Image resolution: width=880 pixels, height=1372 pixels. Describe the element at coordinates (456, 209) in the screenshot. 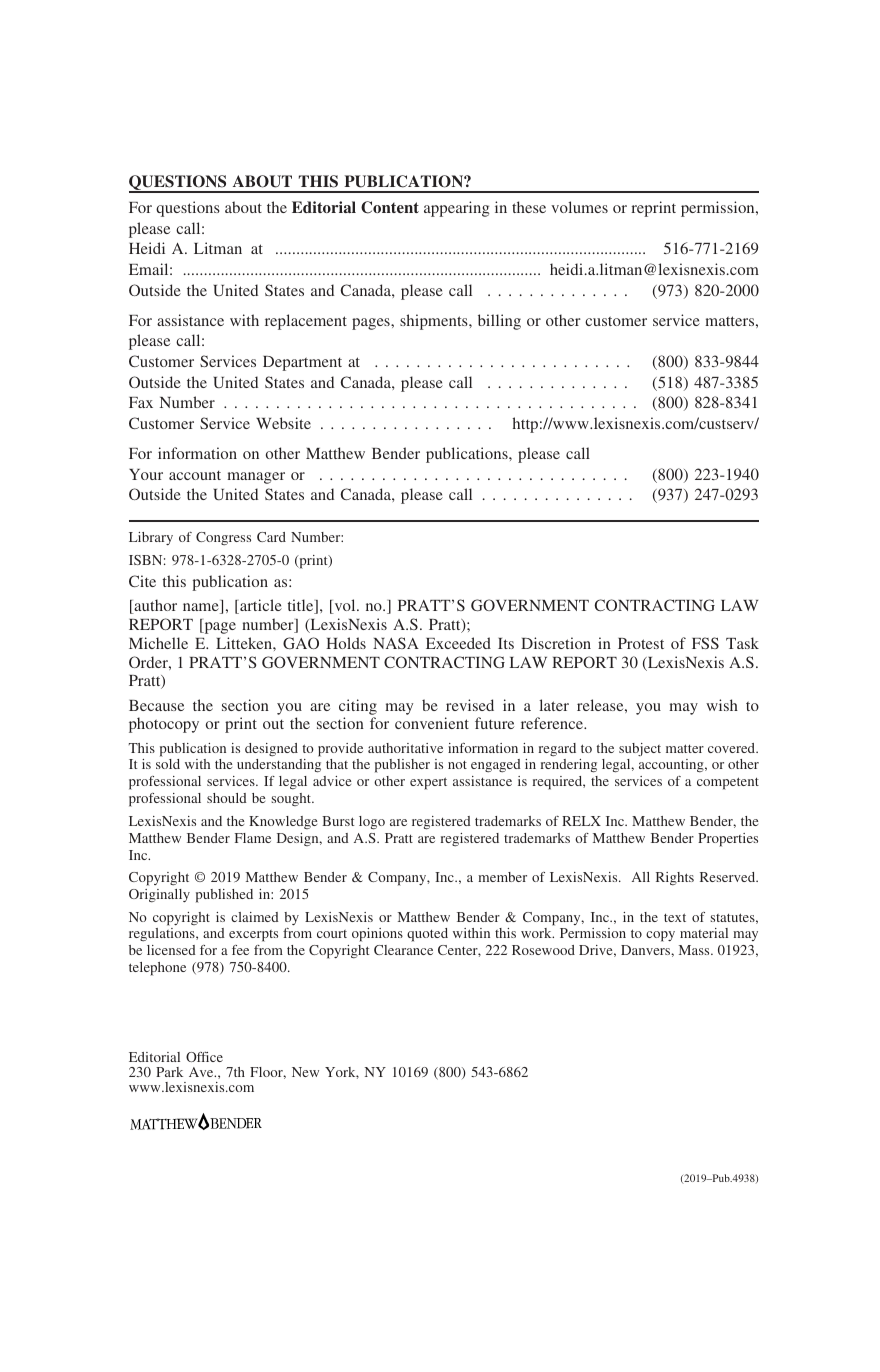

I see `appearing` at that location.
